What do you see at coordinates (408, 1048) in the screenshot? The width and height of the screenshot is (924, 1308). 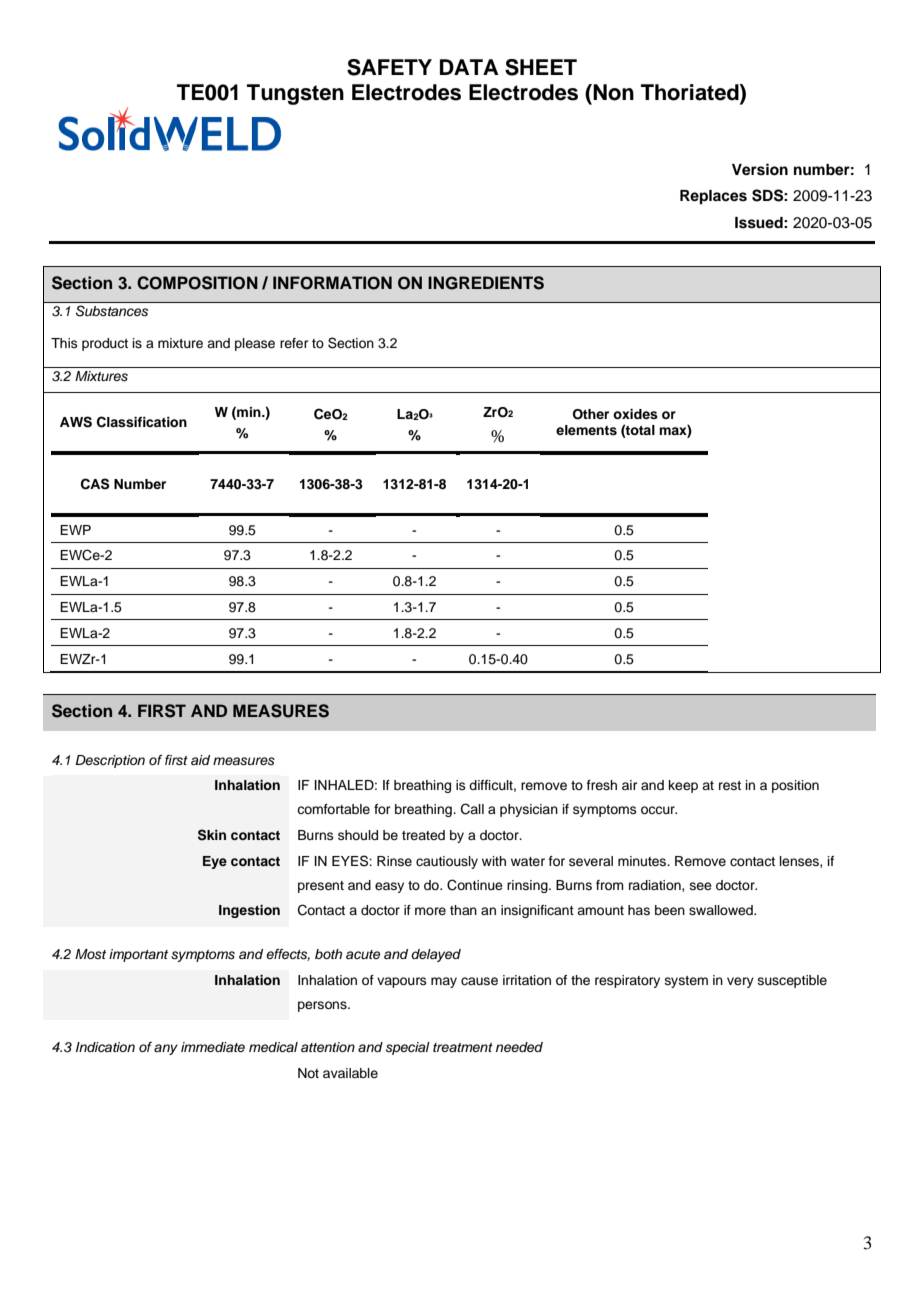 I see `special` at bounding box center [408, 1048].
